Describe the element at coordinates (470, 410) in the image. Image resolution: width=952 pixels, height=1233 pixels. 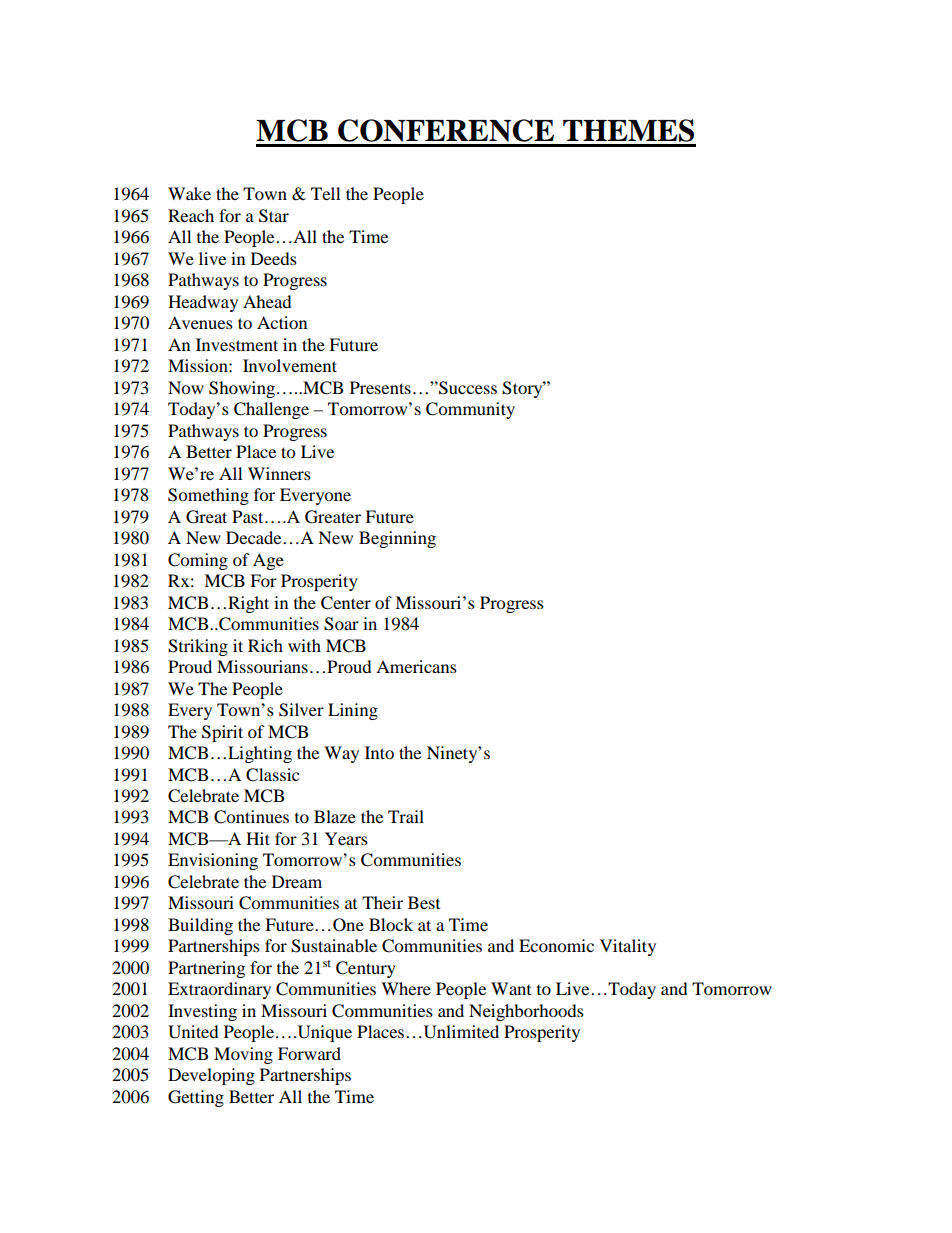
I see `Community` at that location.
